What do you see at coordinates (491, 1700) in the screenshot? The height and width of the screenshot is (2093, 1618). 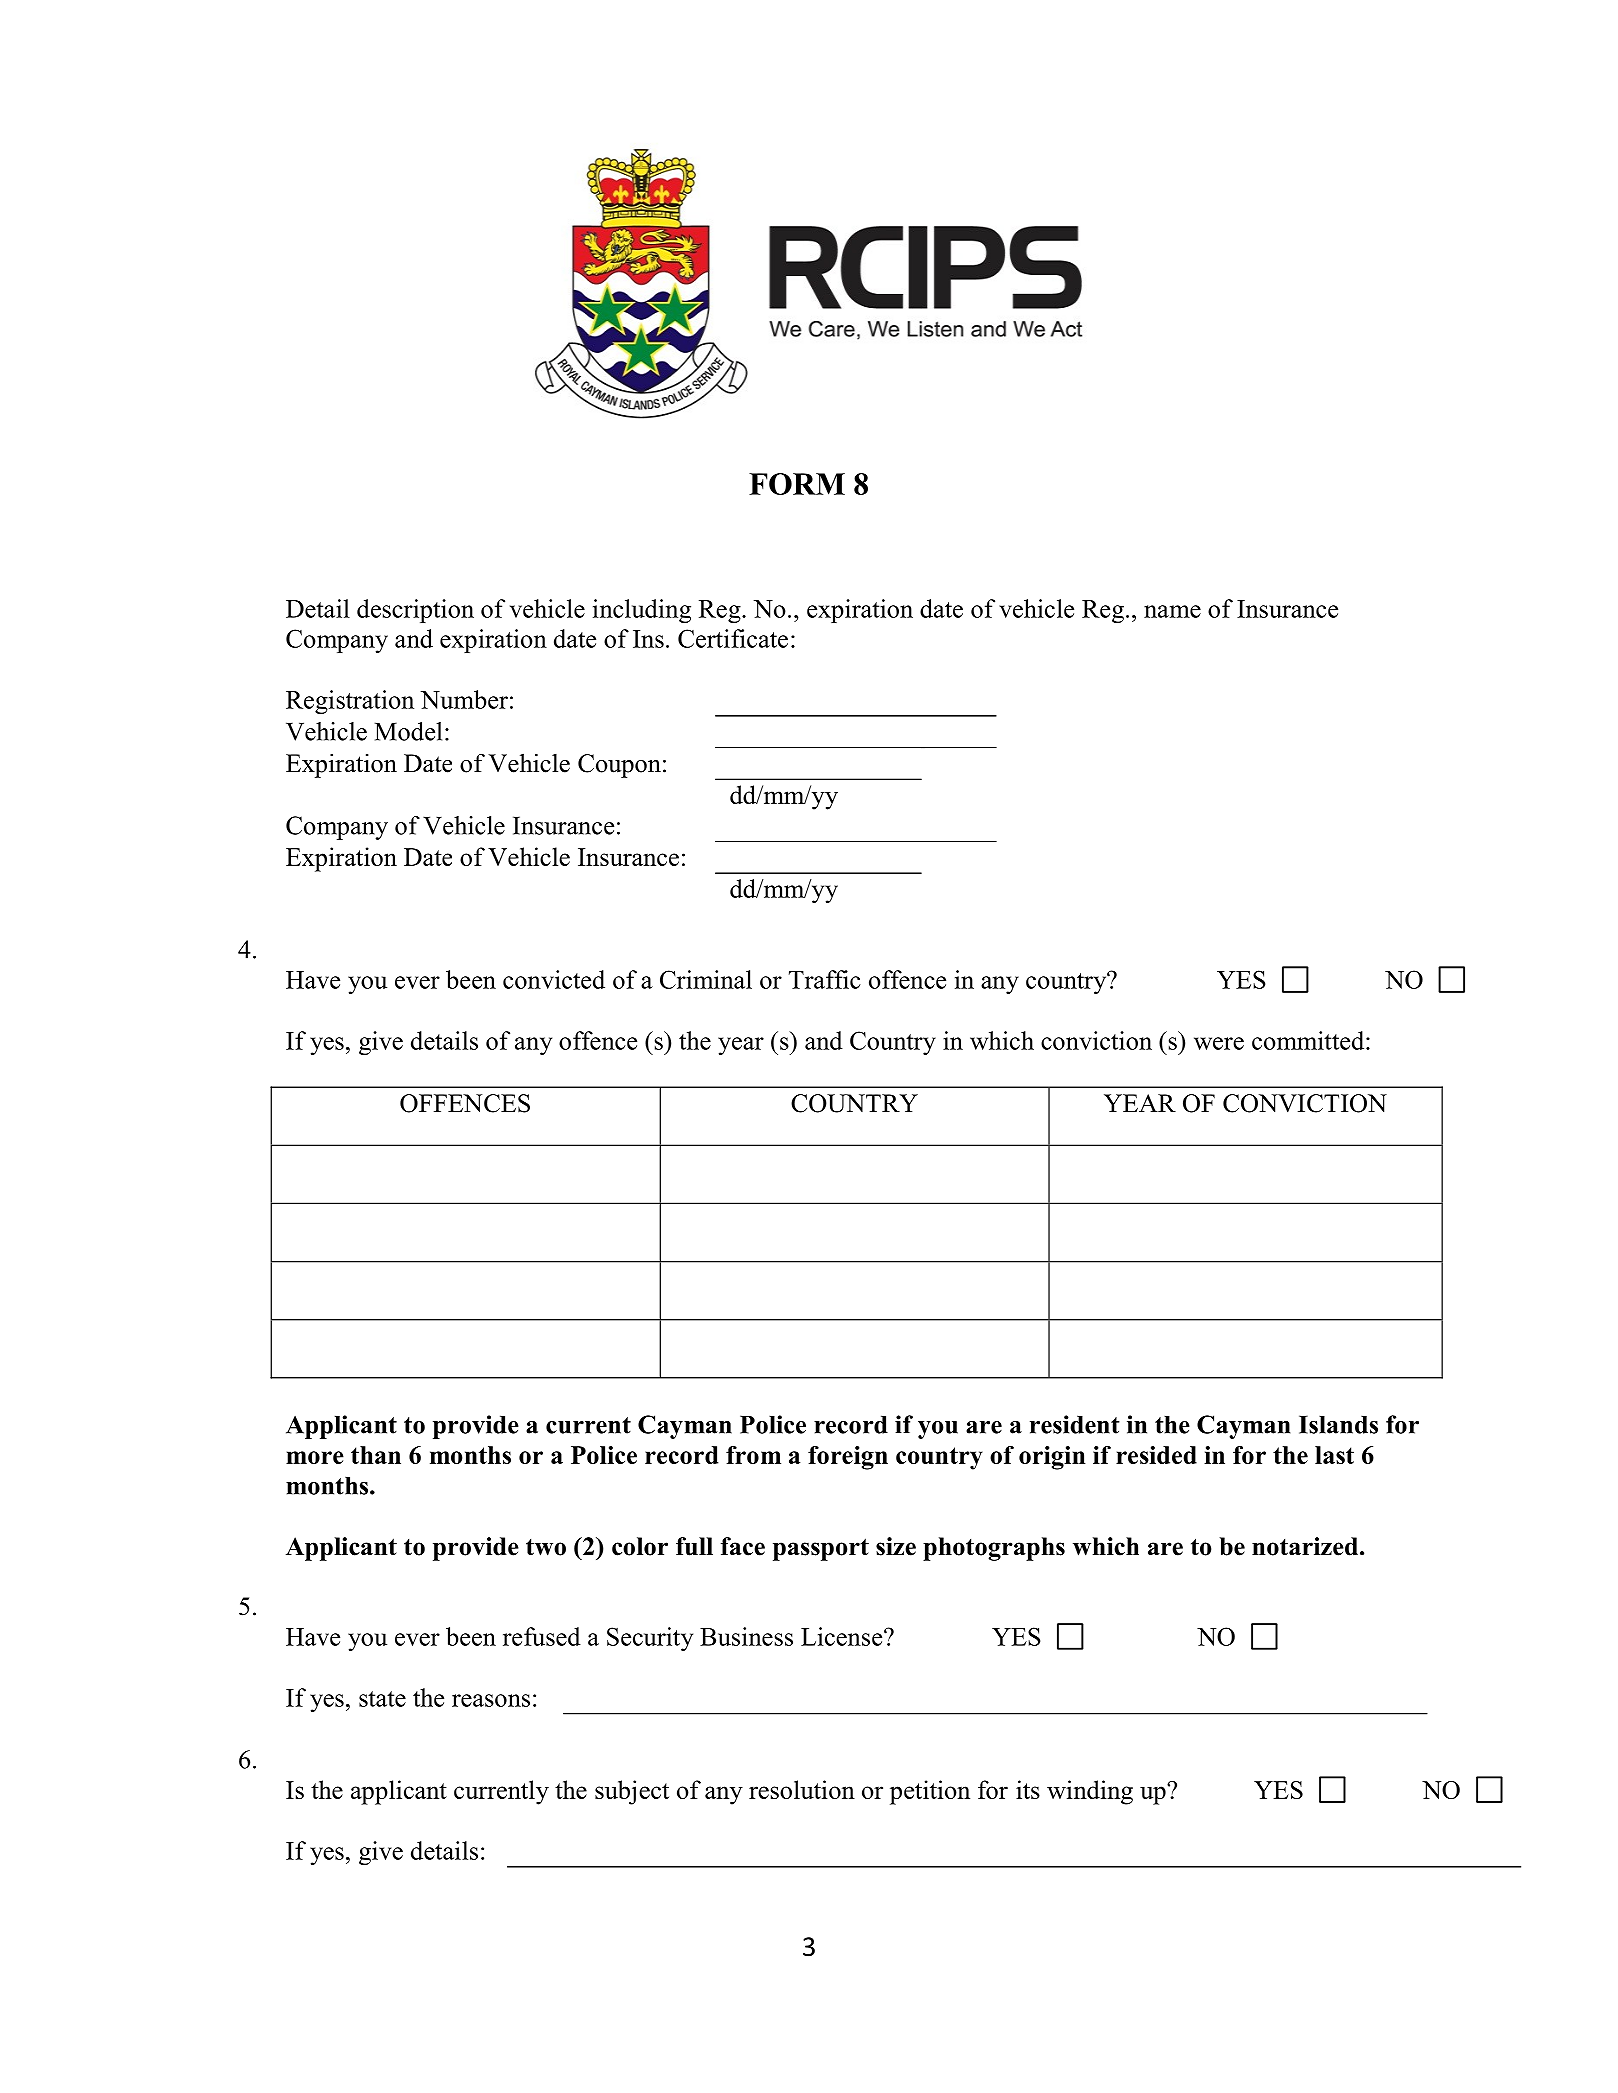 I see `reasons` at bounding box center [491, 1700].
